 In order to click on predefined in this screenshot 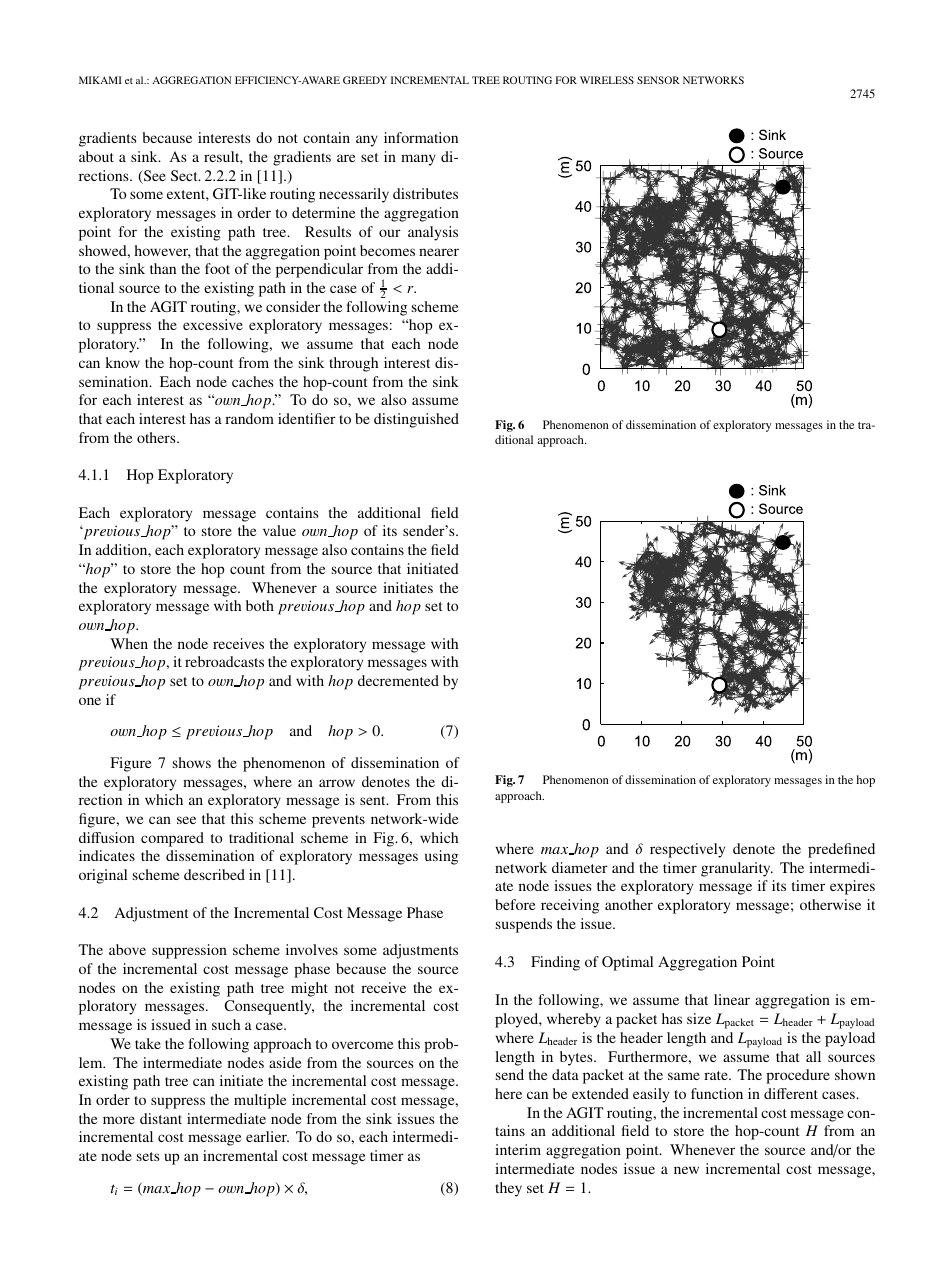, I will do `click(841, 850)`.
